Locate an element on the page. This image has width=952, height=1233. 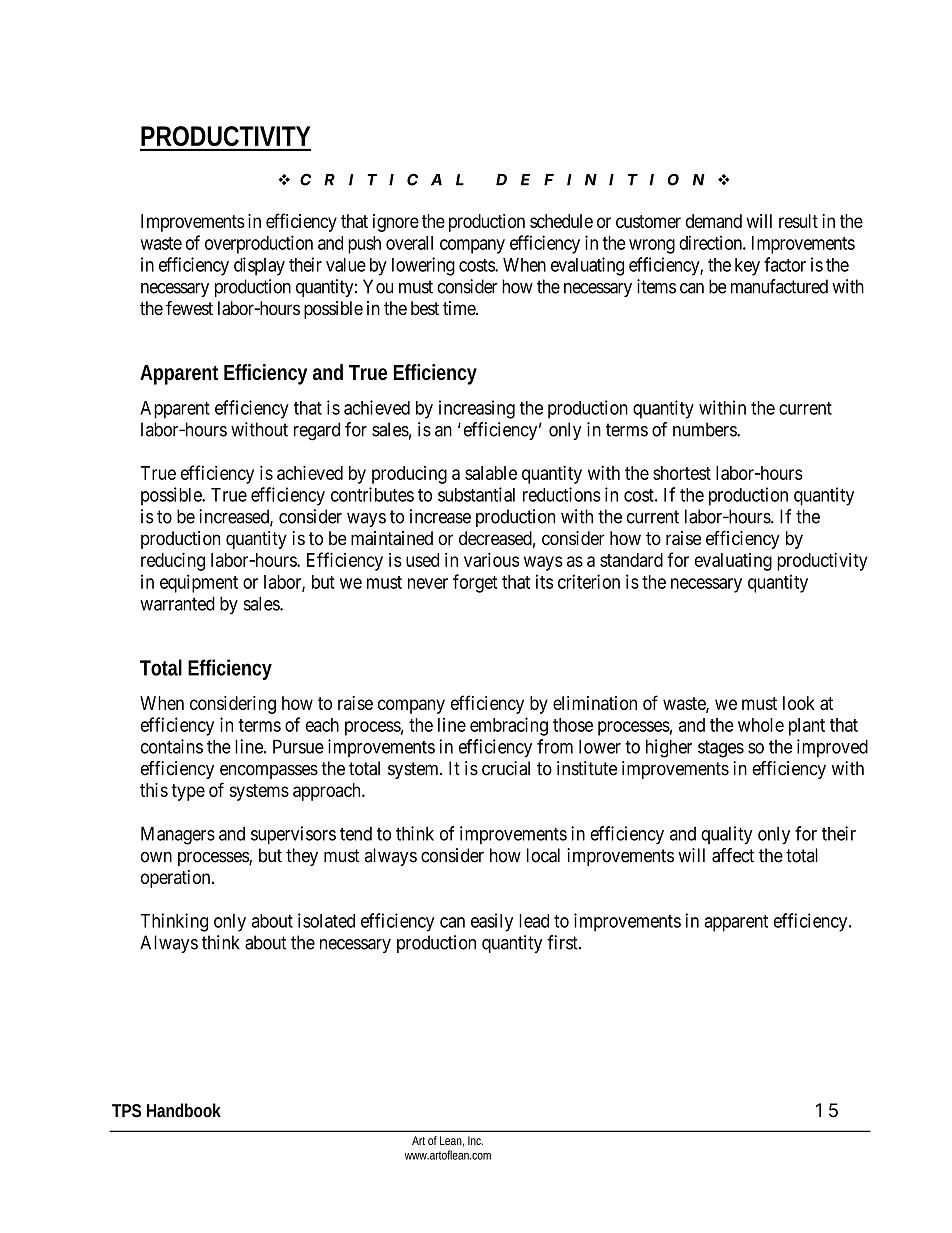
overall is located at coordinates (409, 243).
